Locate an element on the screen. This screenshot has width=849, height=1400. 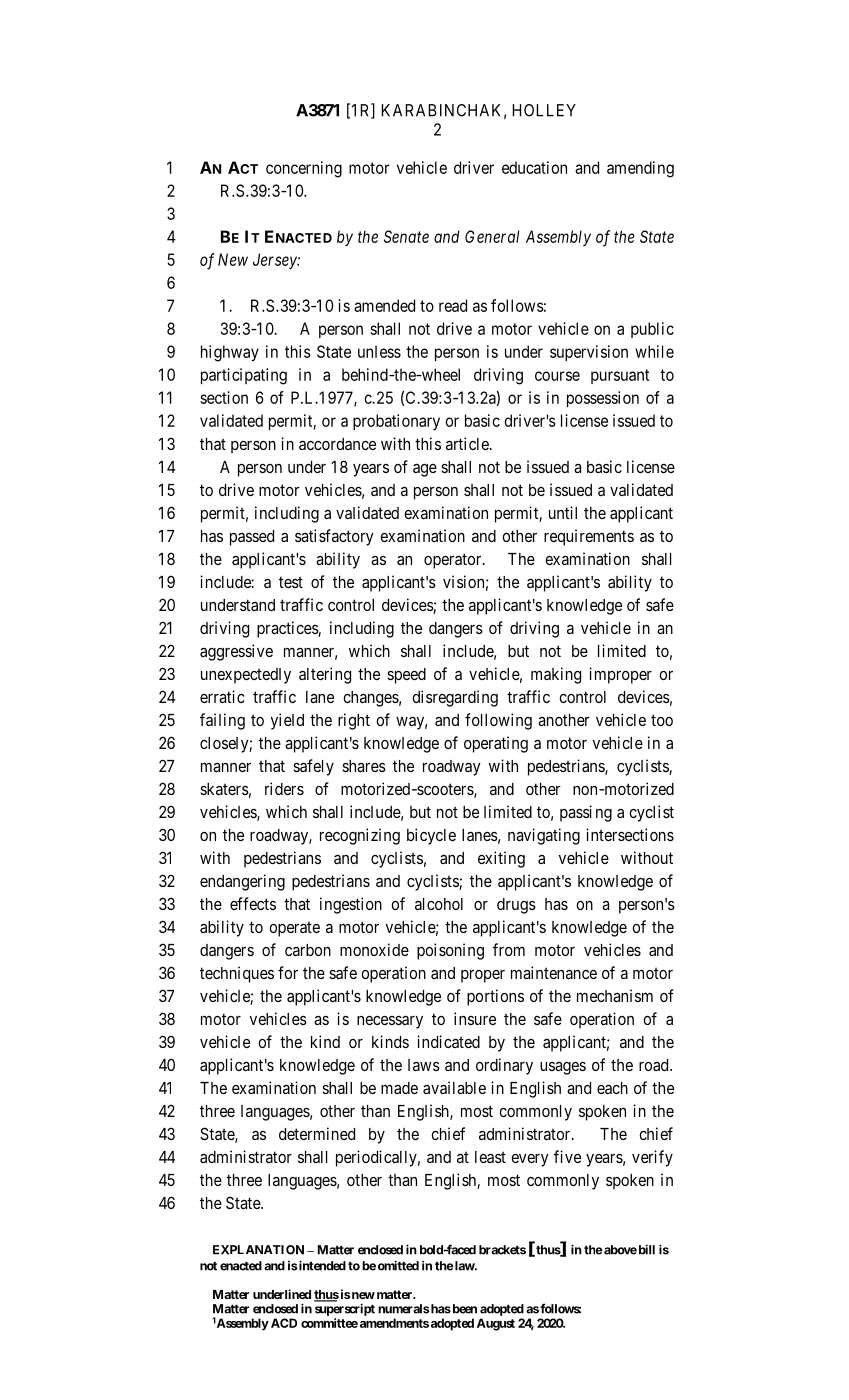
too is located at coordinates (662, 720).
